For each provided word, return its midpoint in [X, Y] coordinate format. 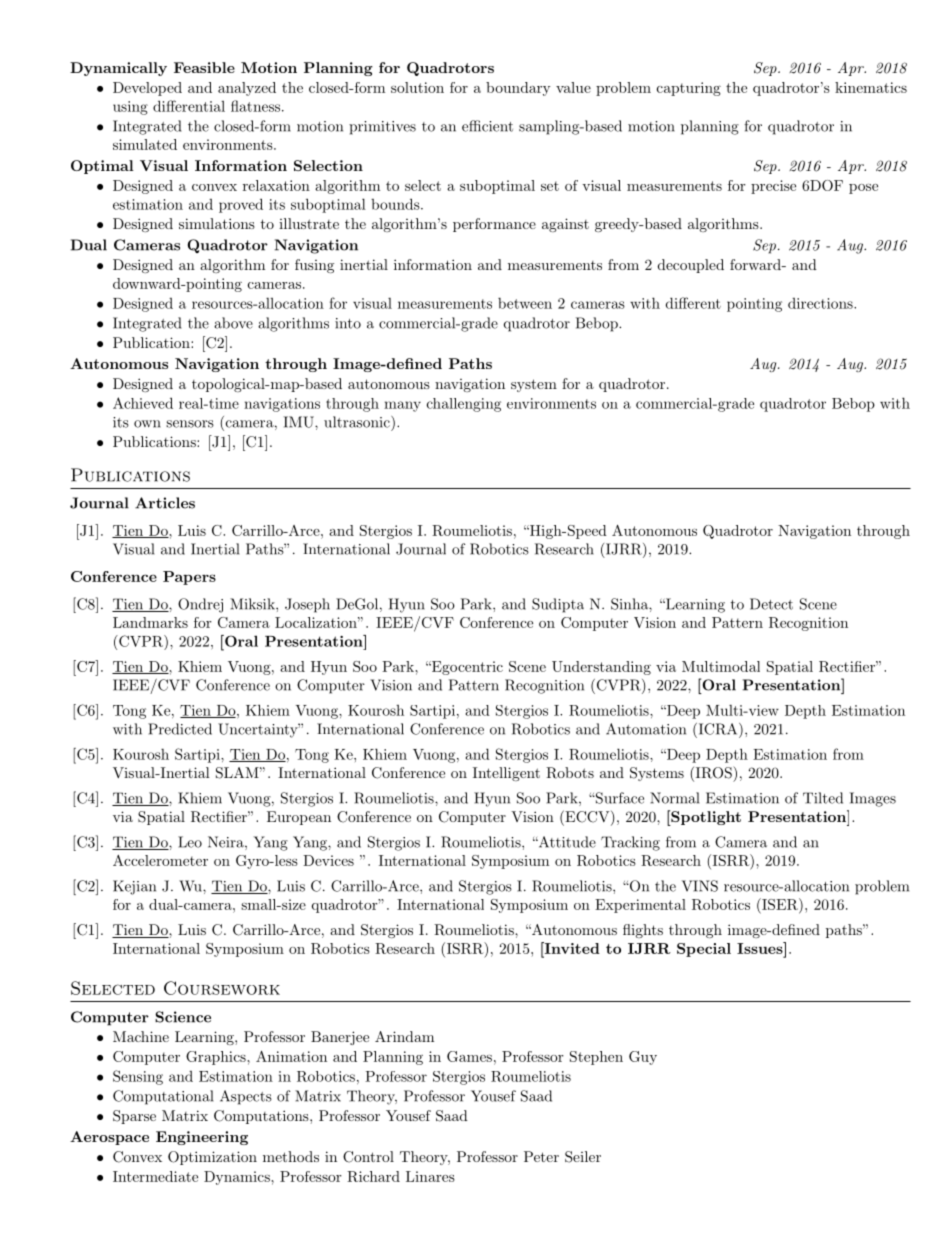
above [233, 323]
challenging [464, 405]
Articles [165, 503]
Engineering [202, 1138]
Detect [771, 604]
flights [643, 931]
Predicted [180, 729]
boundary [518, 89]
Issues [761, 948]
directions [820, 303]
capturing [689, 89]
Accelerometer [160, 860]
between [525, 303]
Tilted [823, 798]
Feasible [204, 67]
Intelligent [506, 774]
